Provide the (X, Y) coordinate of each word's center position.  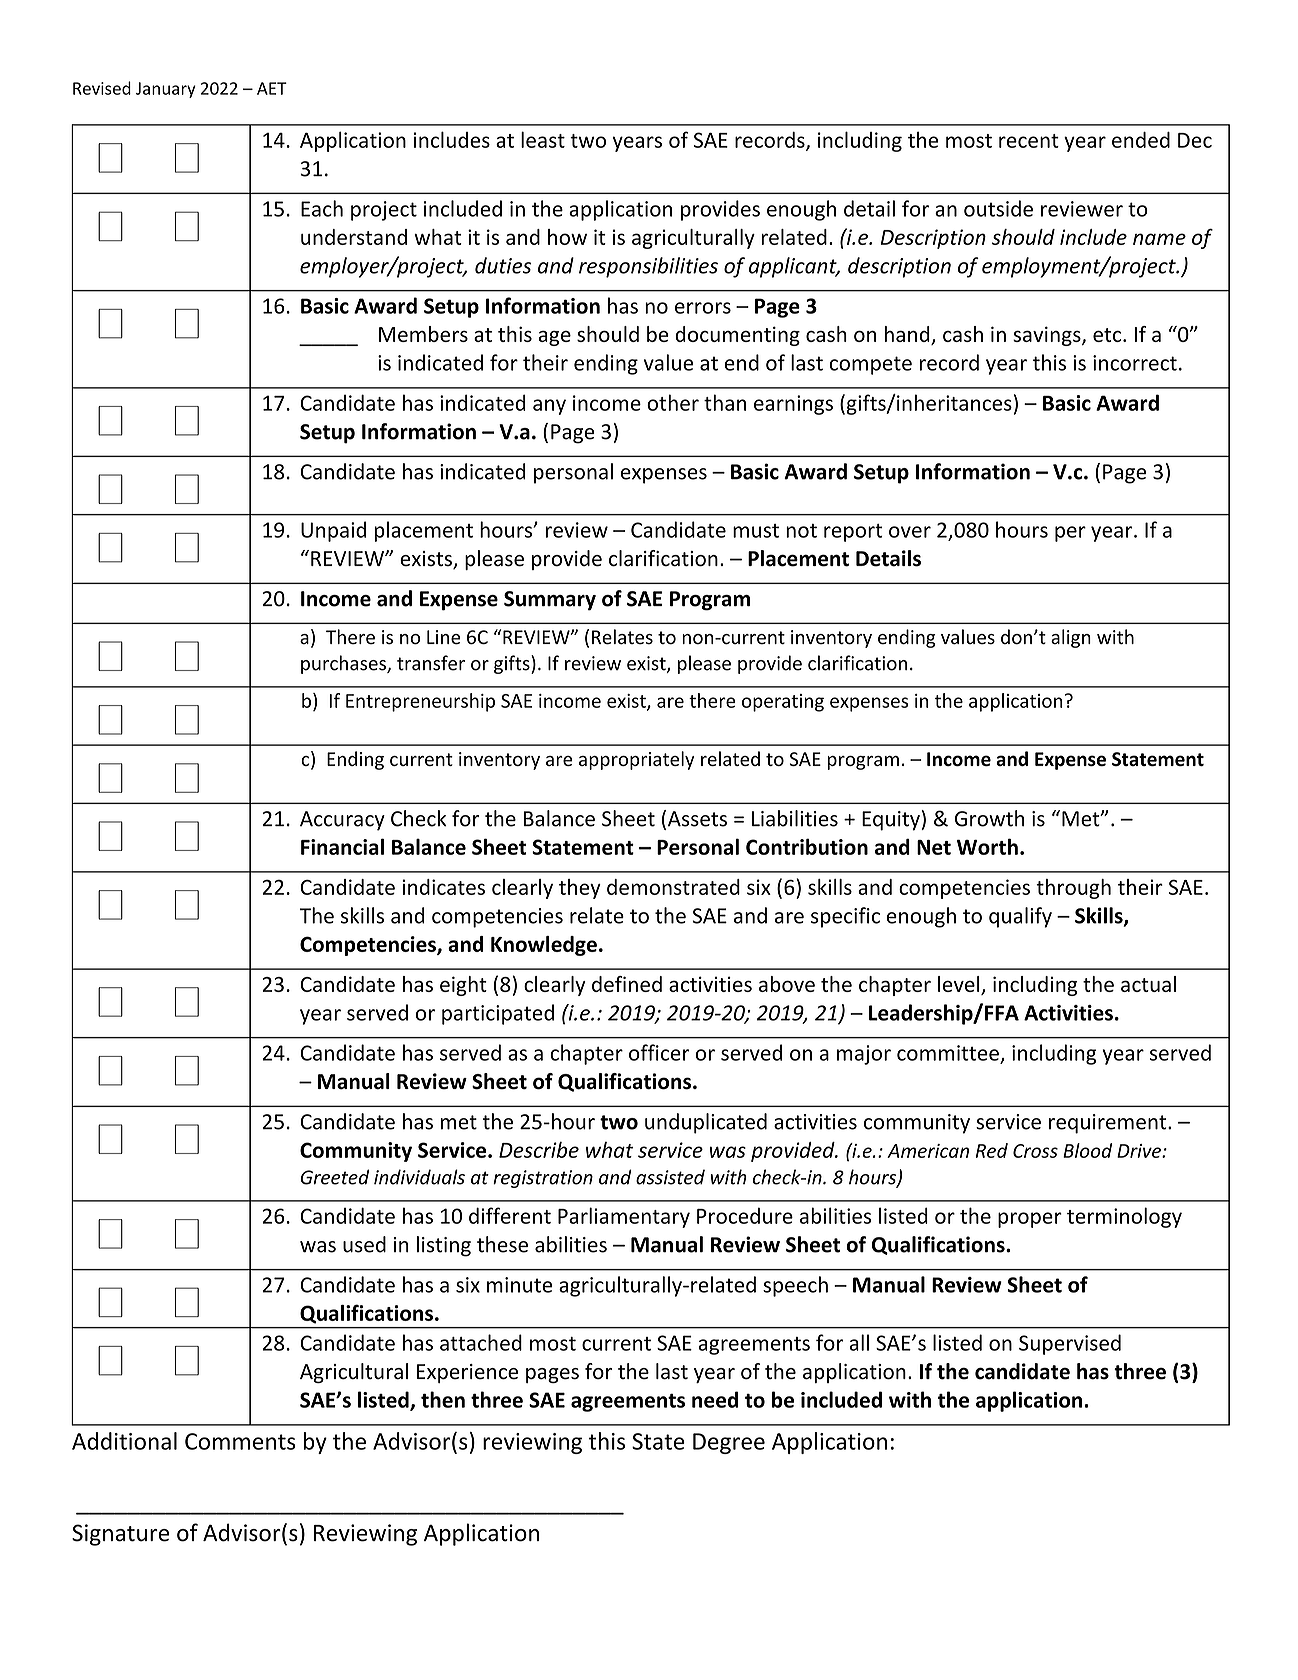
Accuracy (342, 821)
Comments (240, 1441)
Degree (729, 1443)
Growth (989, 818)
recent (1029, 141)
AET (272, 88)
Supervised (1070, 1344)
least (543, 139)
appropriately (636, 760)
